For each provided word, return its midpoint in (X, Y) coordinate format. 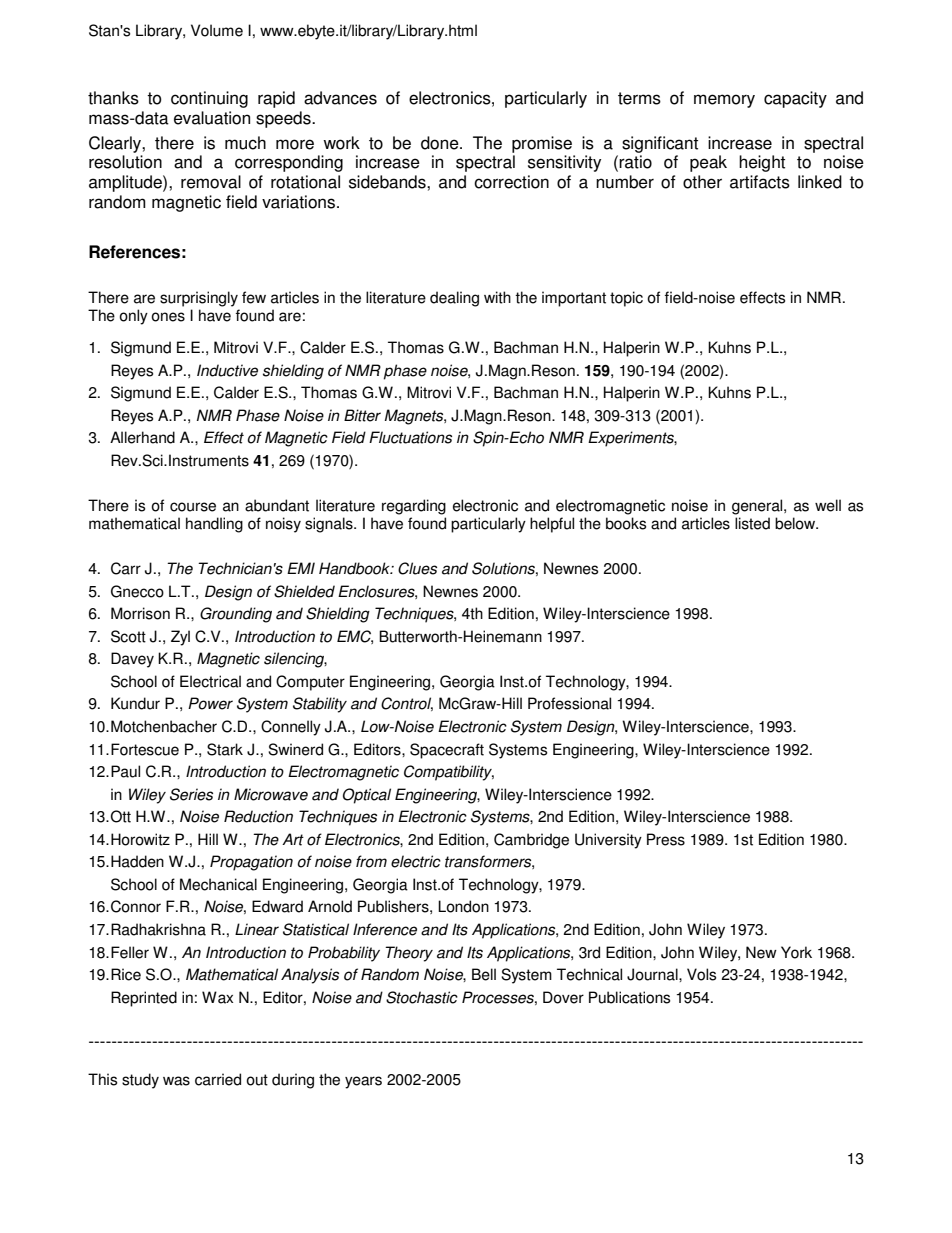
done (441, 143)
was (176, 1081)
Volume (217, 30)
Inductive (227, 370)
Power (210, 703)
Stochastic (422, 997)
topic (626, 299)
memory (724, 101)
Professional (569, 703)
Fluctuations (410, 437)
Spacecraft (447, 751)
